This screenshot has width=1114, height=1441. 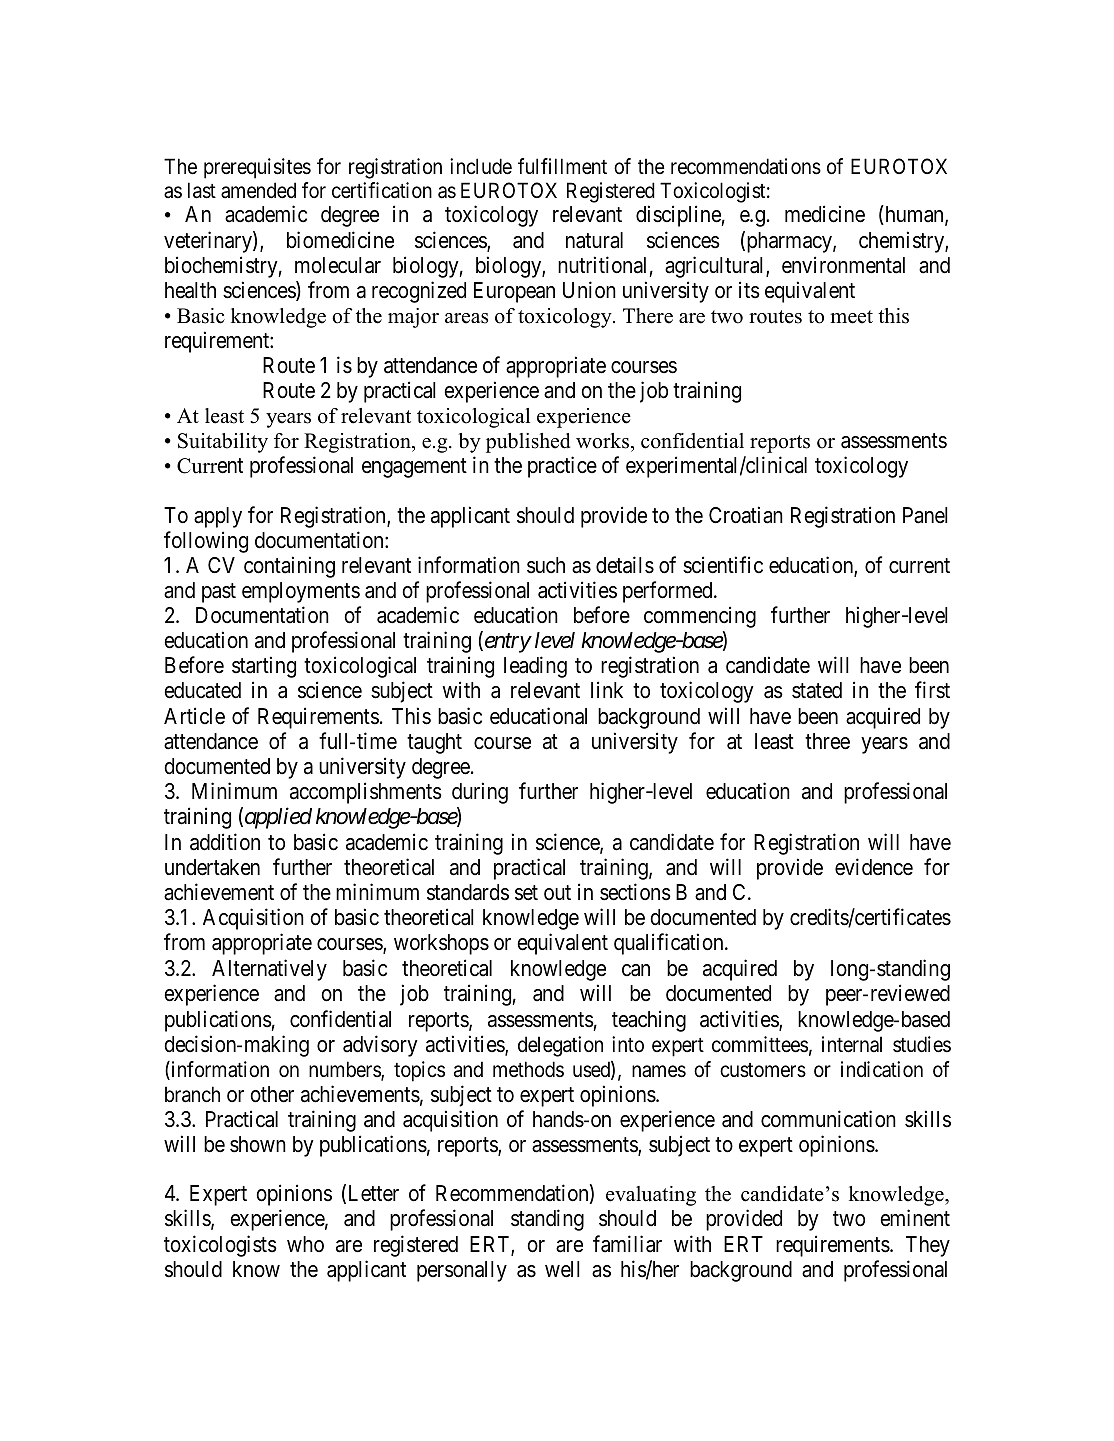 What do you see at coordinates (852, 1044) in the screenshot?
I see `internal` at bounding box center [852, 1044].
